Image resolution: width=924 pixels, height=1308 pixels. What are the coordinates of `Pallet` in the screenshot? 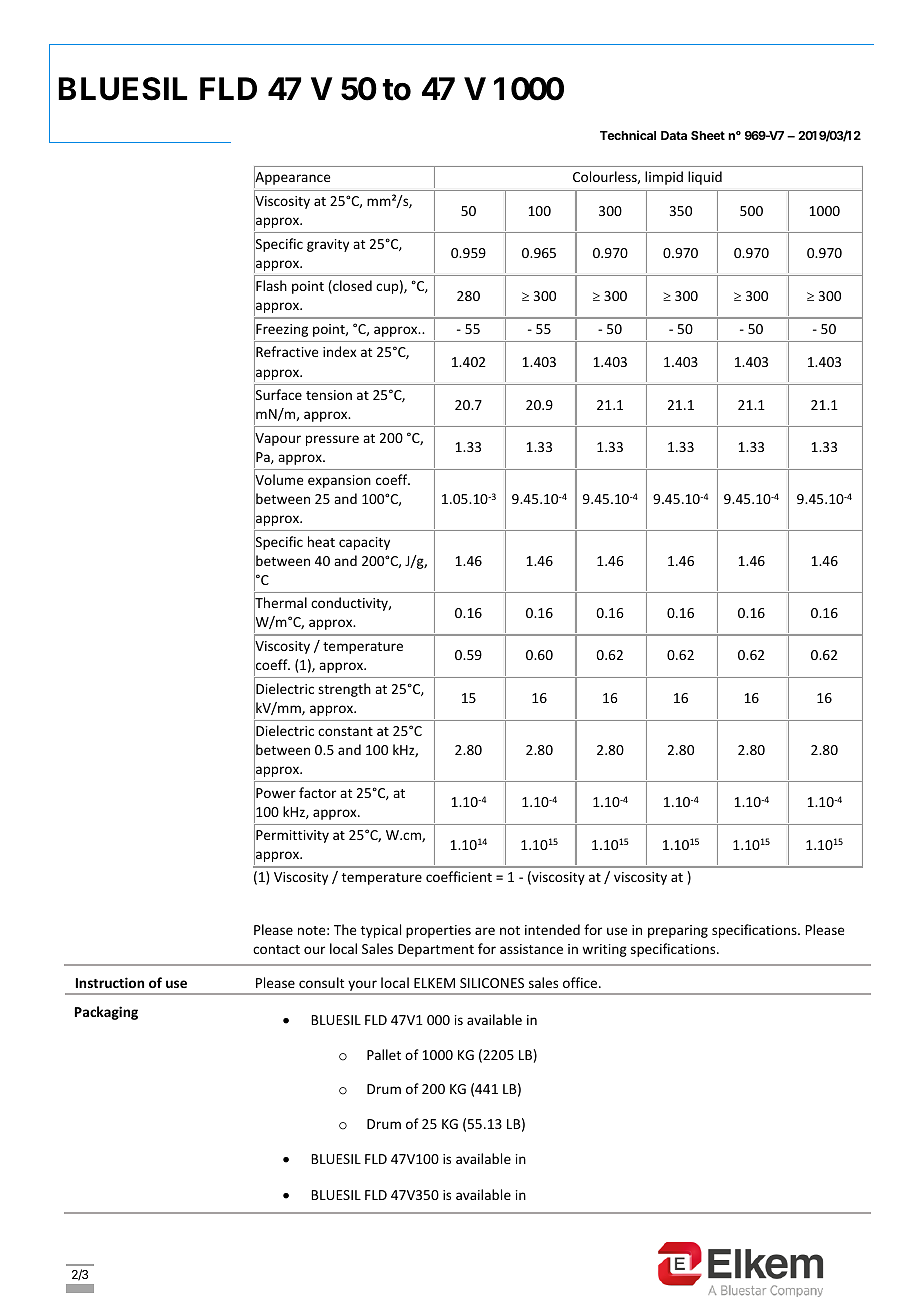 It's located at (384, 1054).
